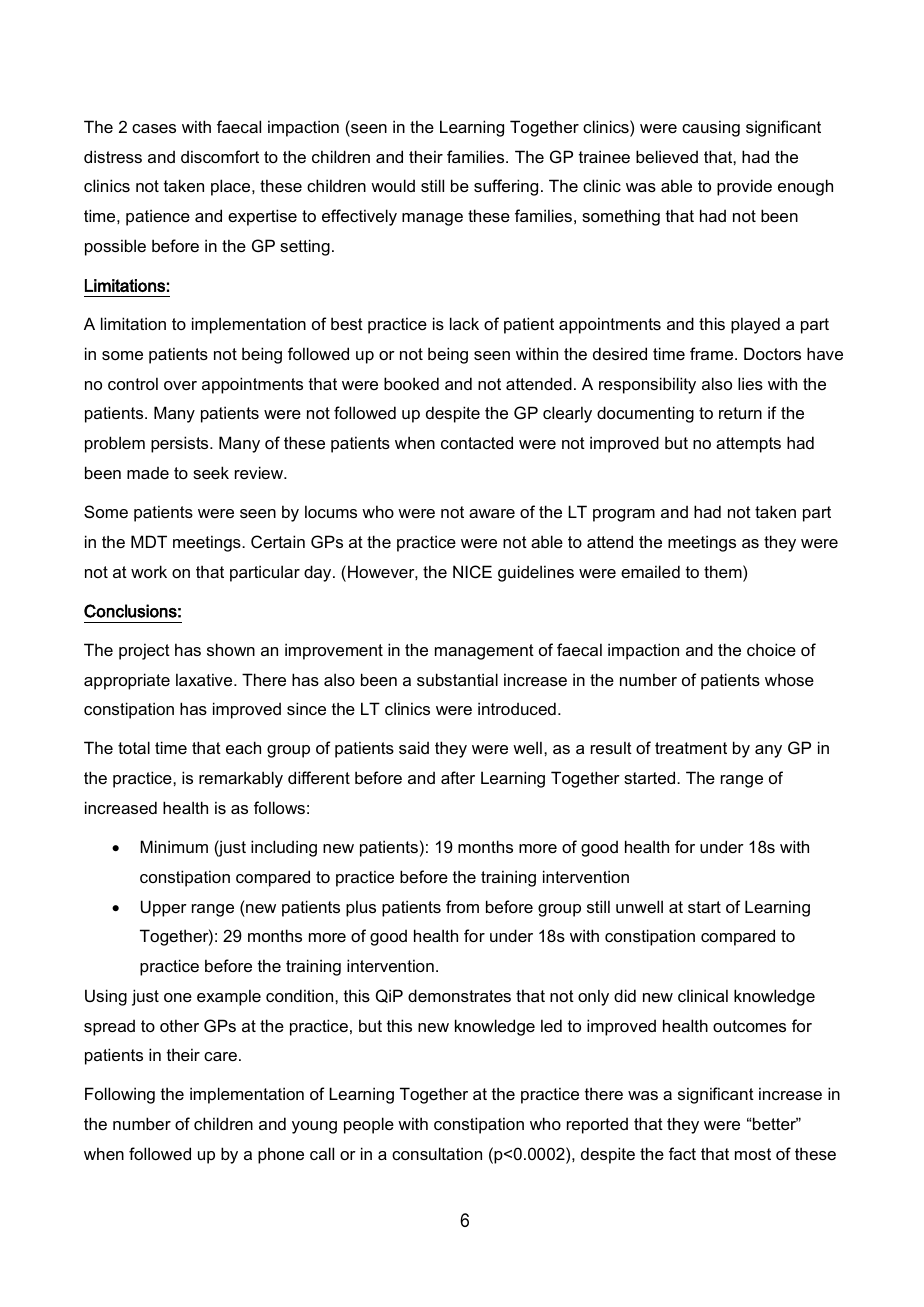  I want to click on lack, so click(464, 323).
